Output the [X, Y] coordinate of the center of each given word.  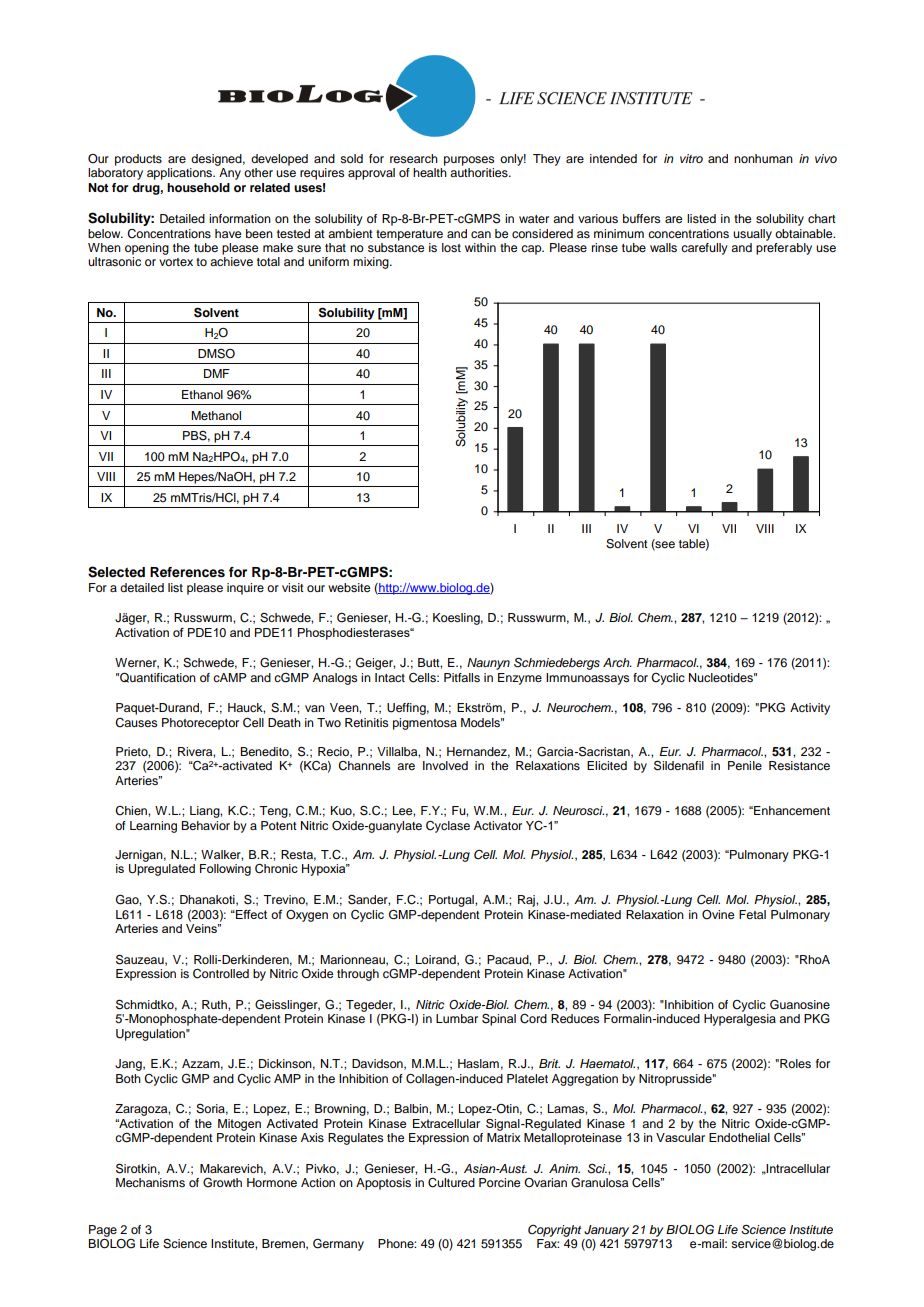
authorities [480, 172]
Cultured [451, 1183]
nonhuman [763, 158]
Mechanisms [150, 1182]
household [198, 187]
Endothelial [739, 1137]
